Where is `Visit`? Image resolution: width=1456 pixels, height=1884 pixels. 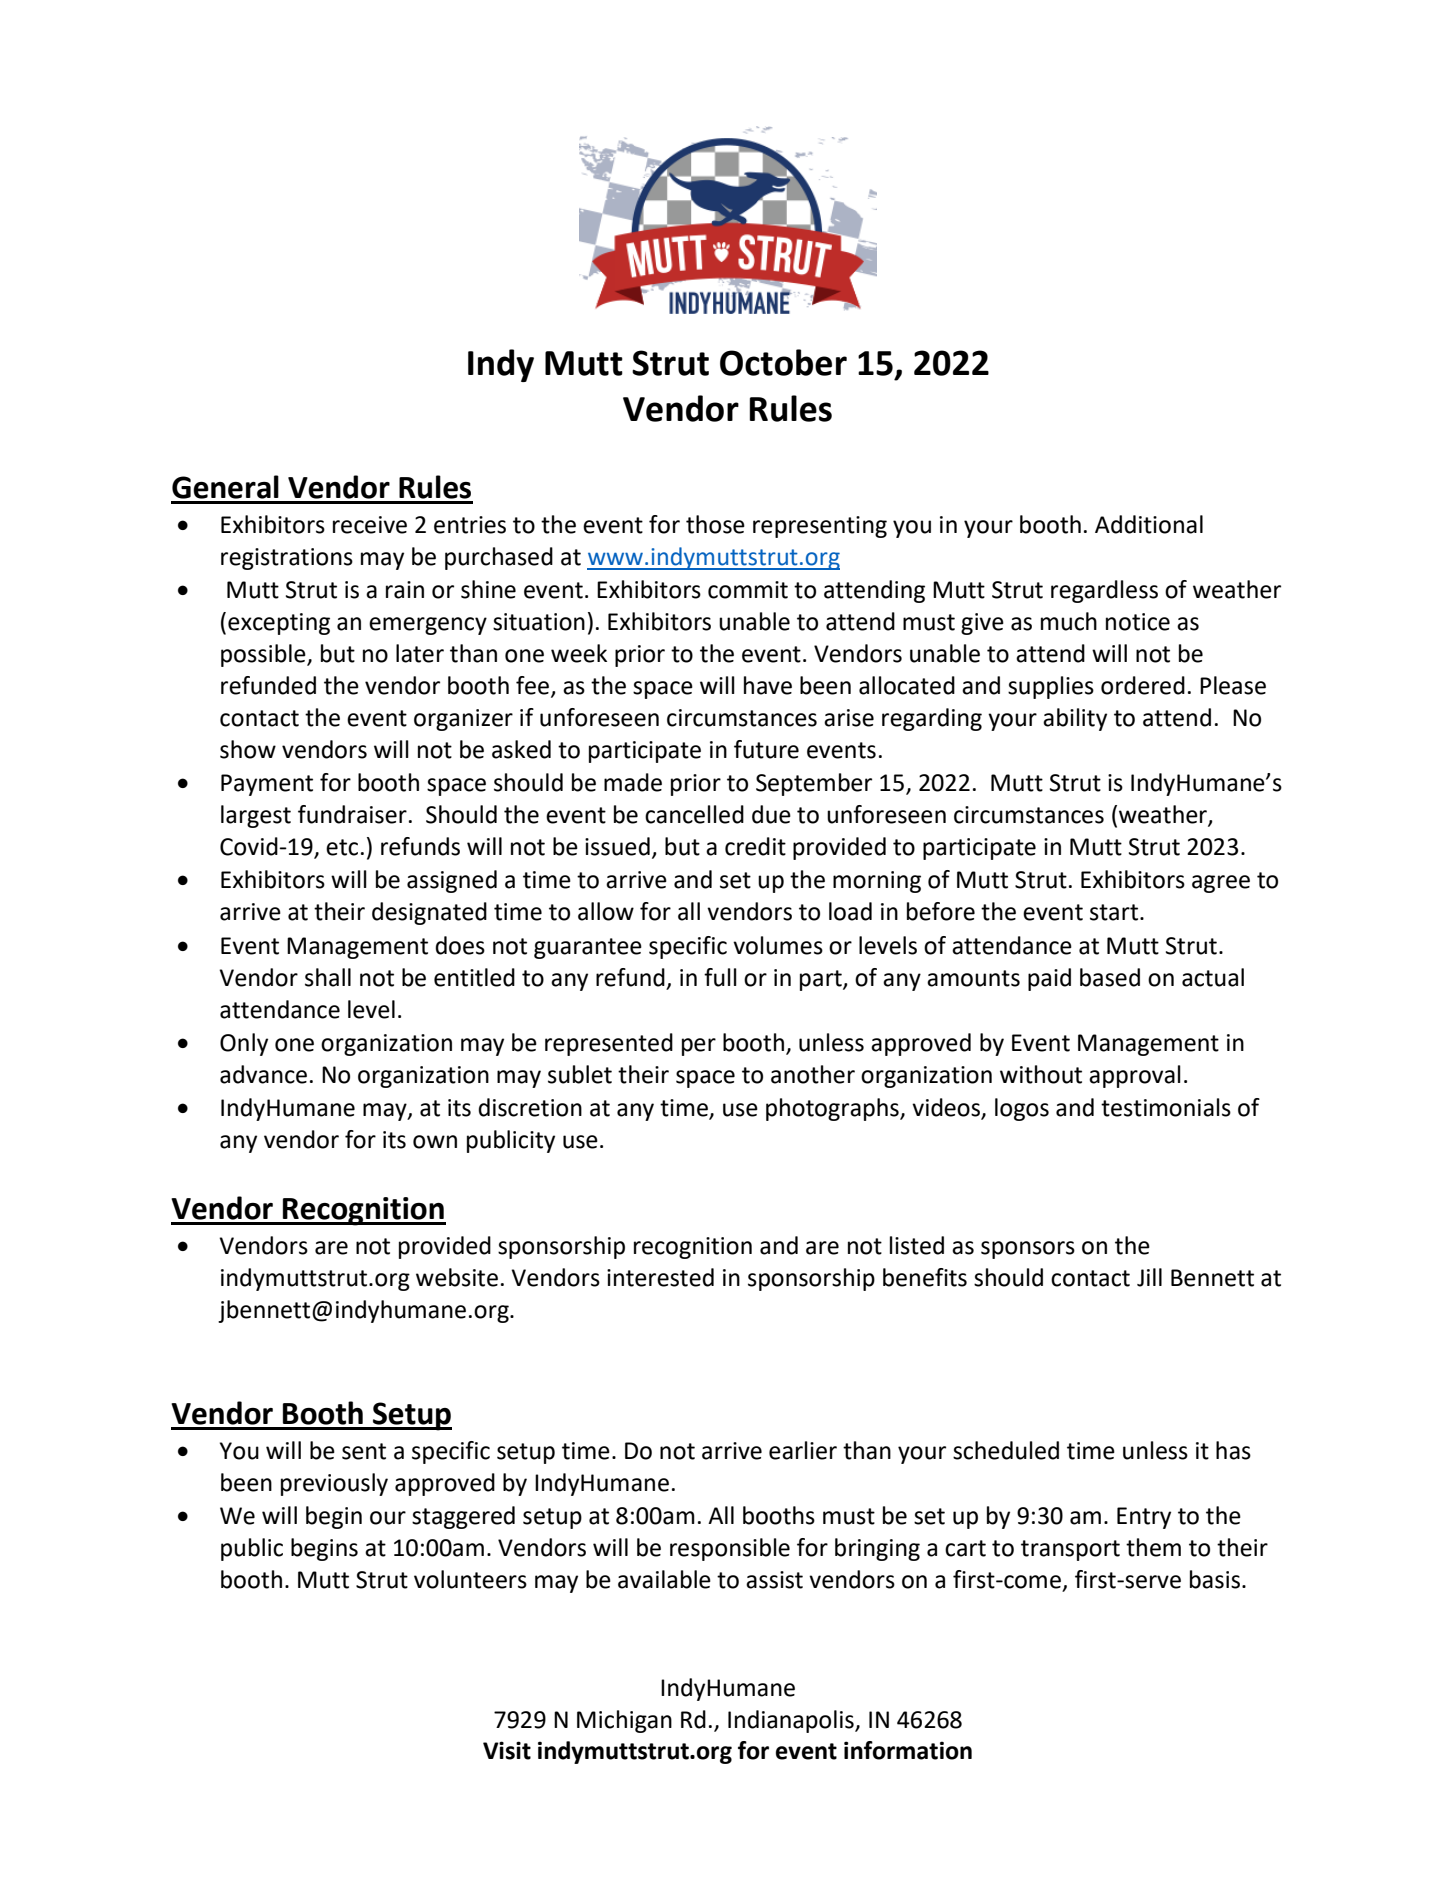
Visit is located at coordinates (507, 1750).
